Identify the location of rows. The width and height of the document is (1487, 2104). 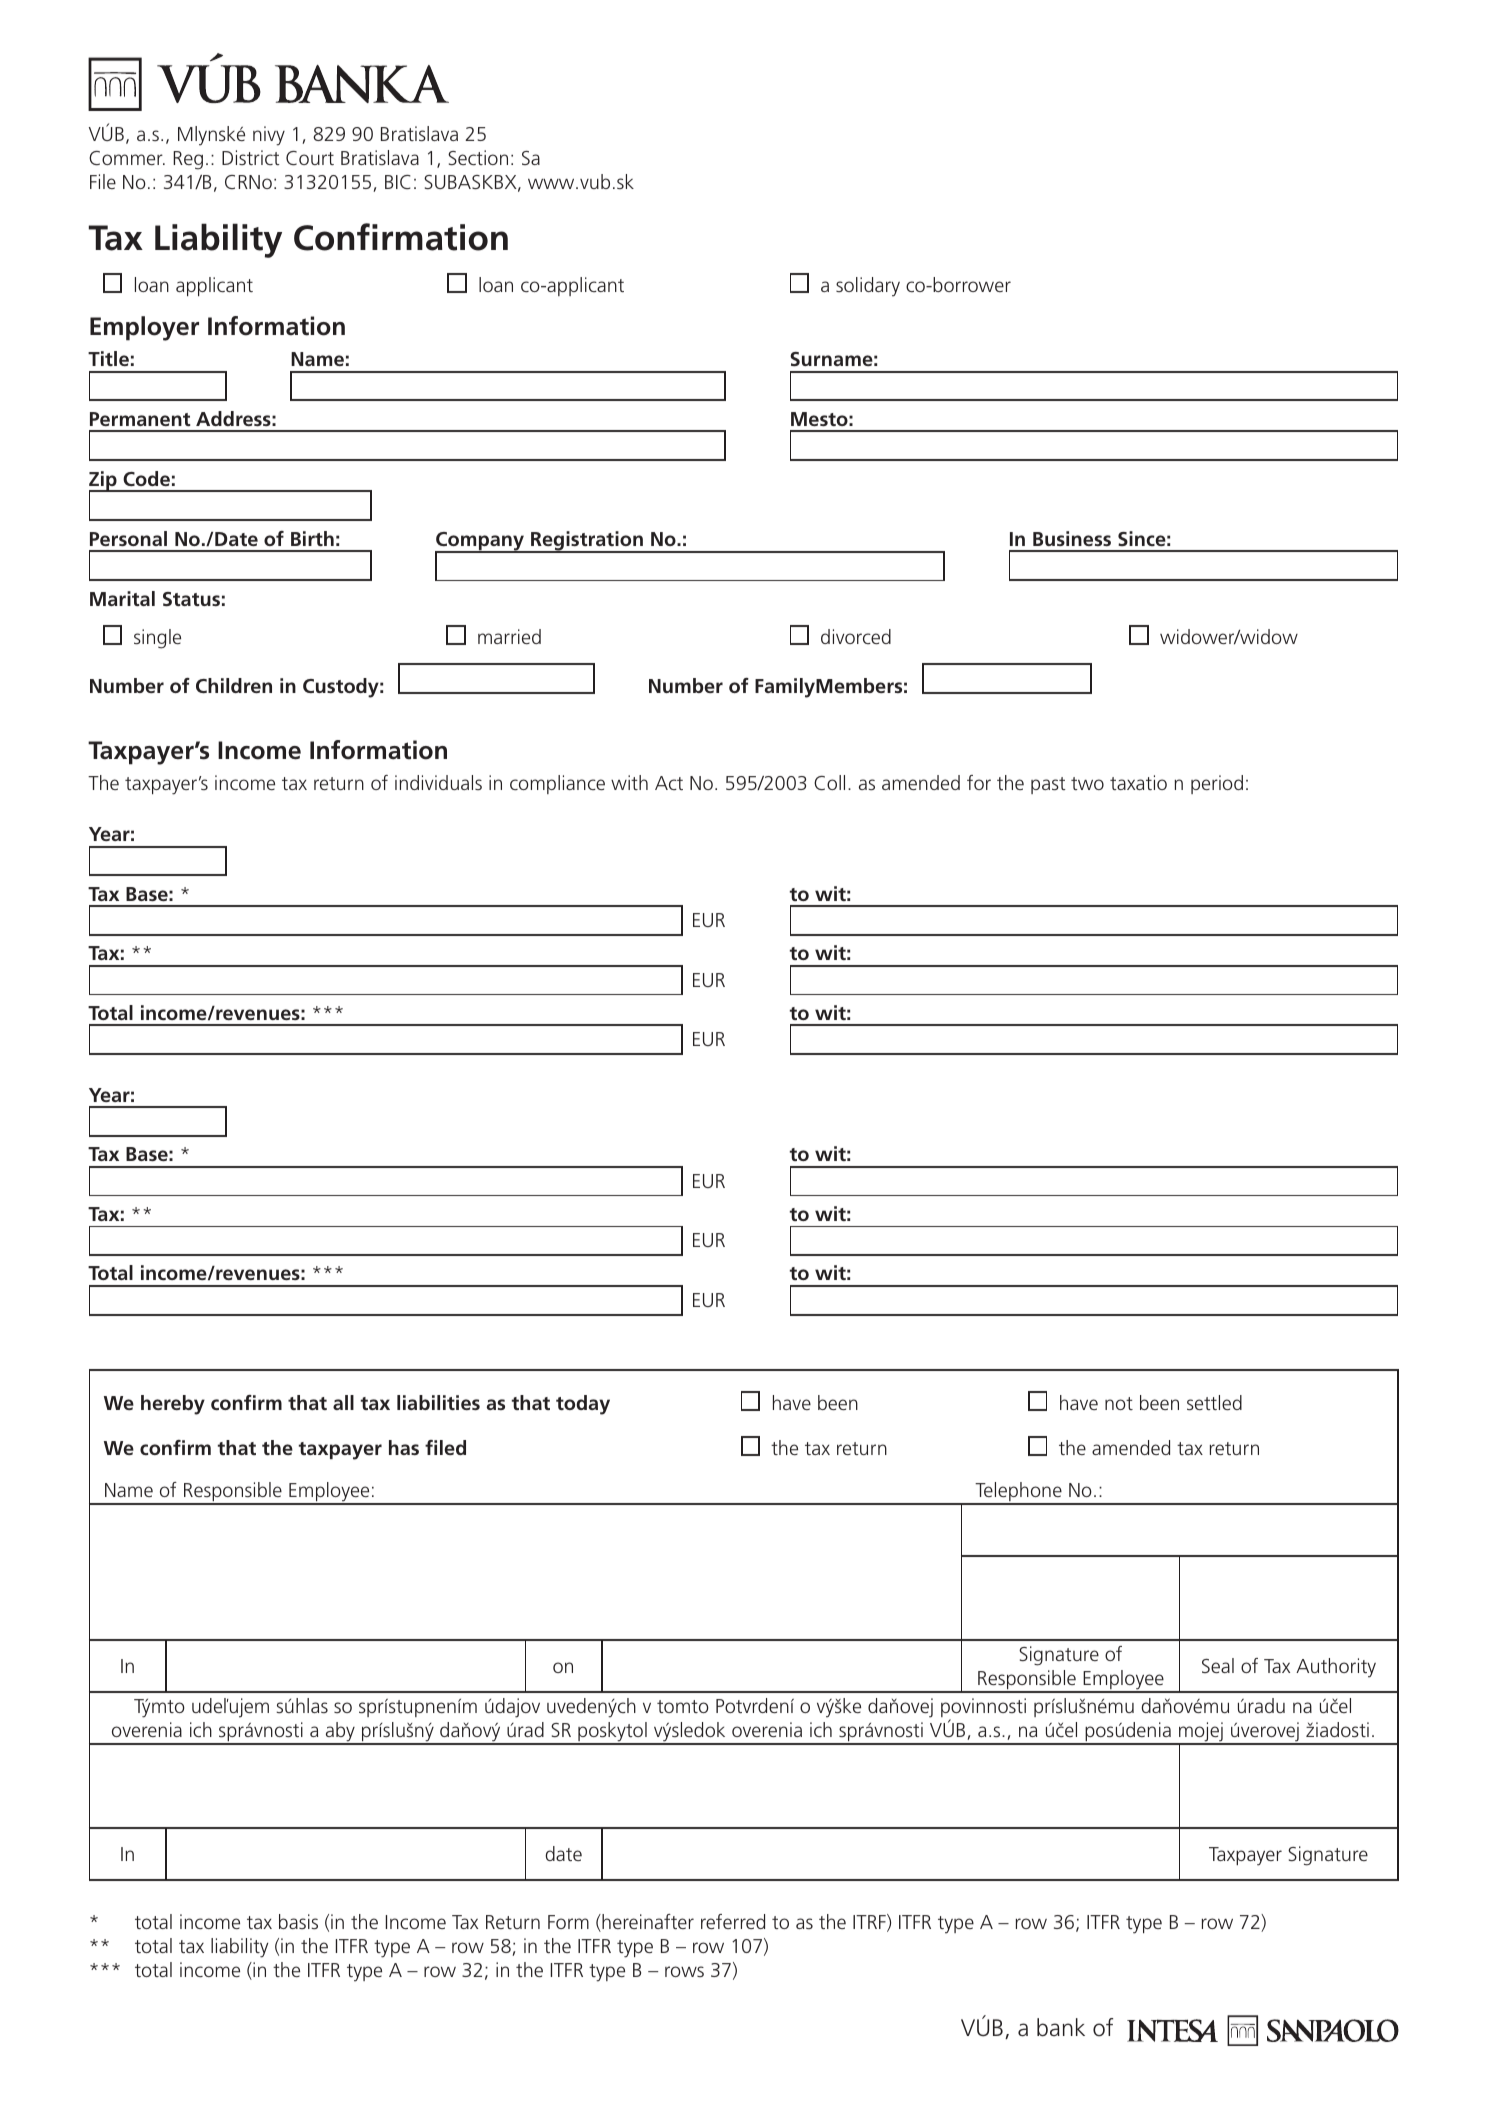
(684, 1971).
